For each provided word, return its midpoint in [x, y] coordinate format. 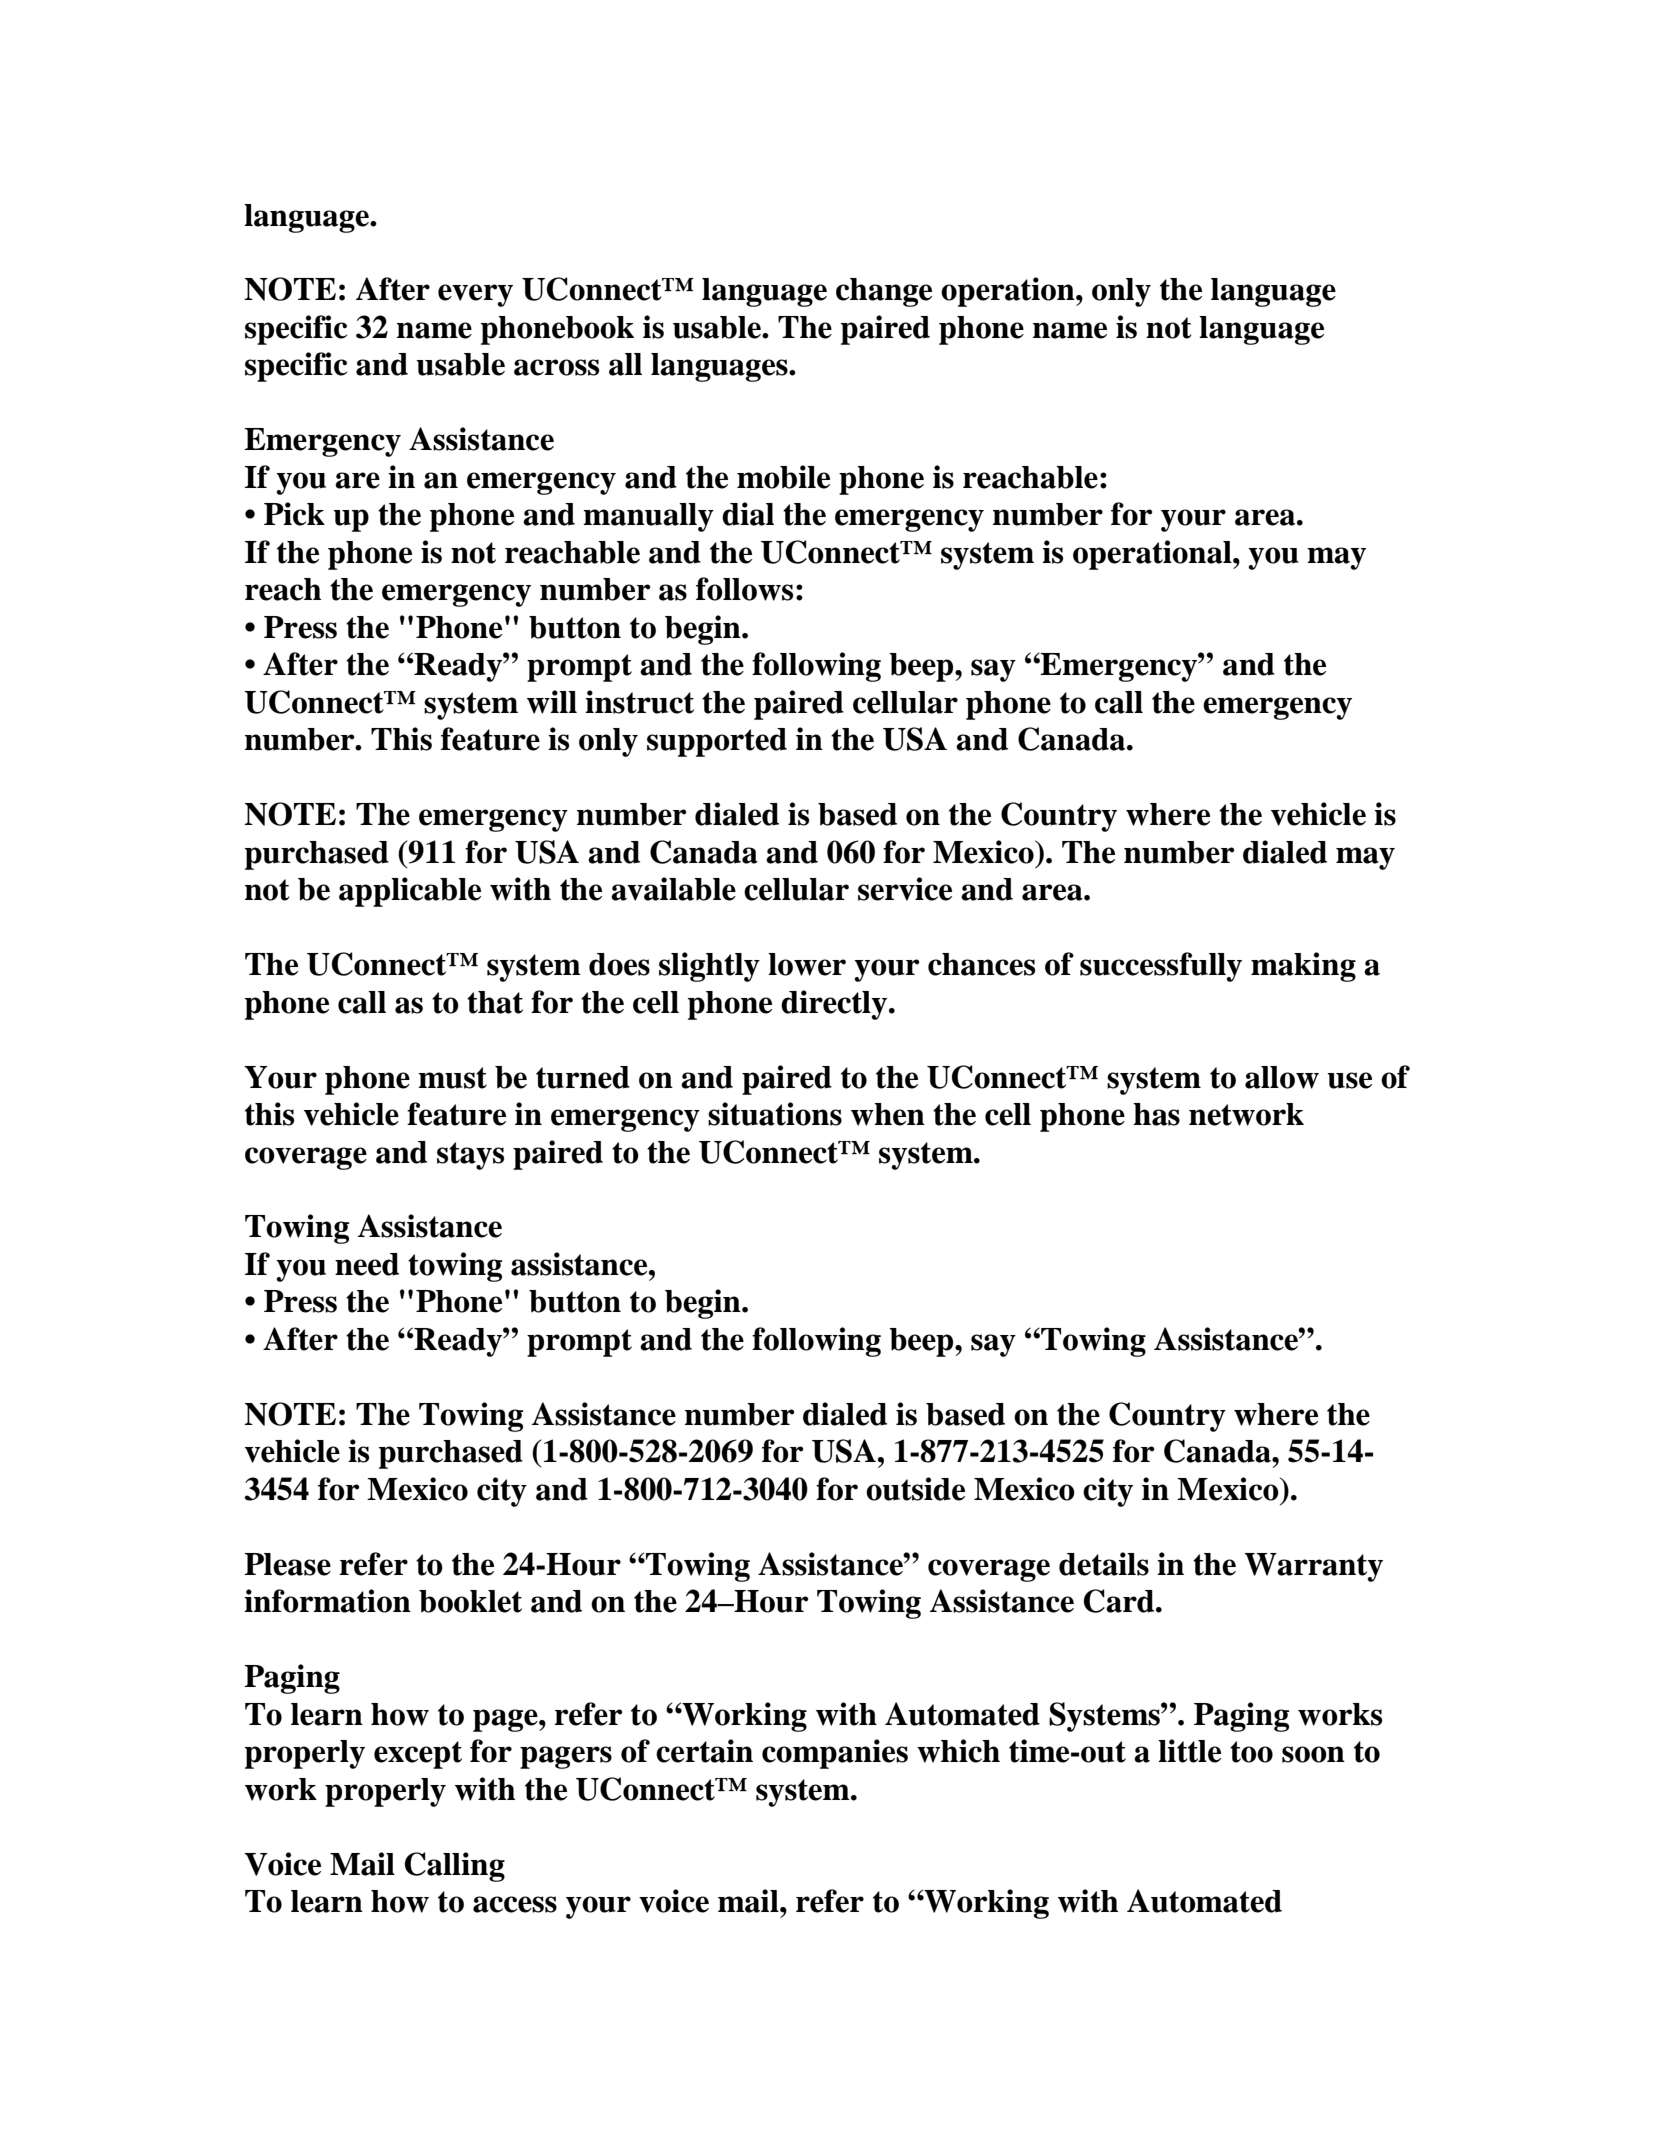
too [1251, 1752]
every [475, 295]
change [884, 292]
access [515, 1904]
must [452, 1078]
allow [1282, 1077]
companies [835, 1754]
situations [775, 1114]
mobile [783, 477]
